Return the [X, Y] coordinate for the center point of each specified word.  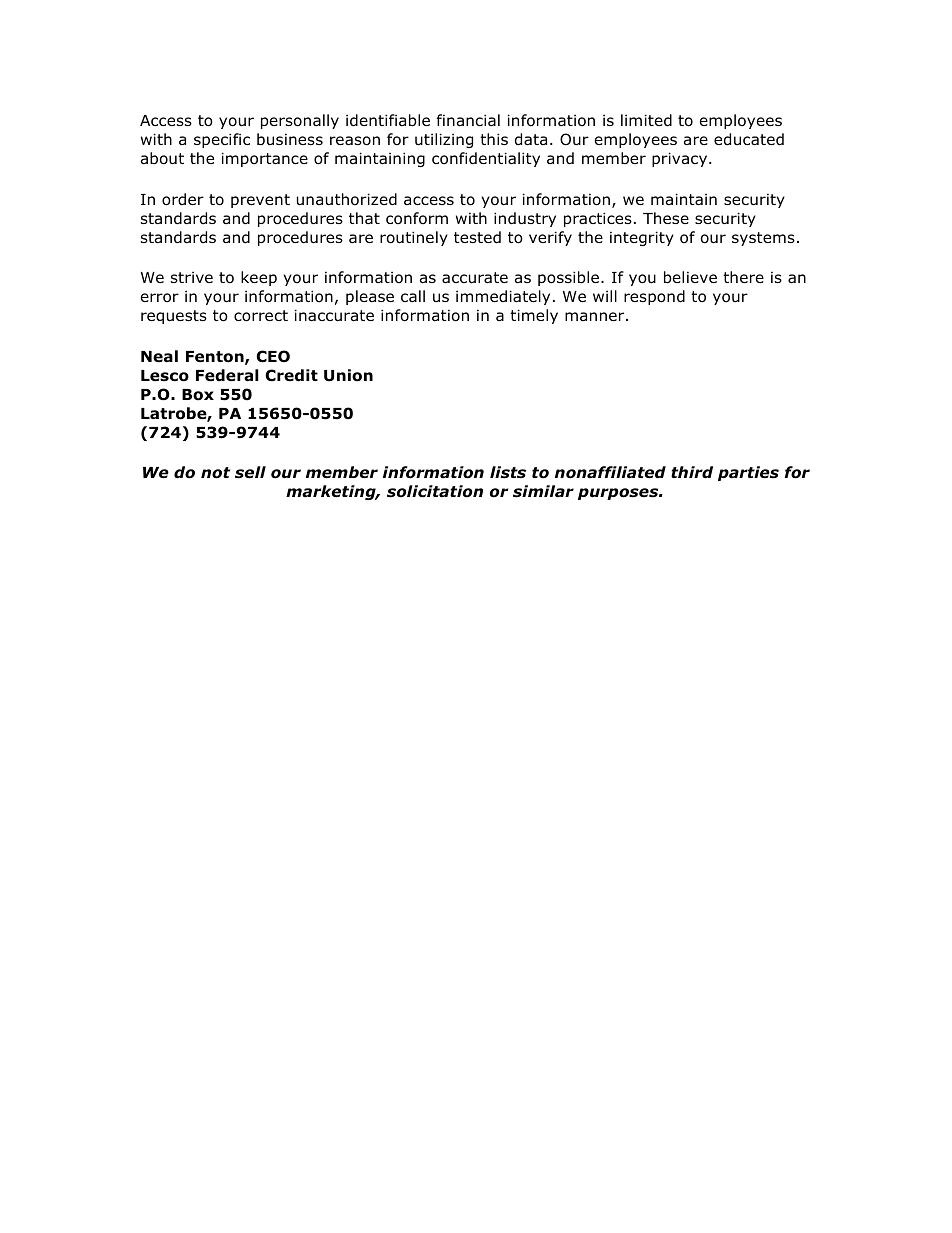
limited [646, 120]
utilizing [444, 140]
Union [348, 375]
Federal [227, 375]
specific [222, 140]
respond [654, 297]
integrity [642, 238]
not [215, 473]
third [692, 472]
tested [477, 237]
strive [192, 277]
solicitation [435, 491]
